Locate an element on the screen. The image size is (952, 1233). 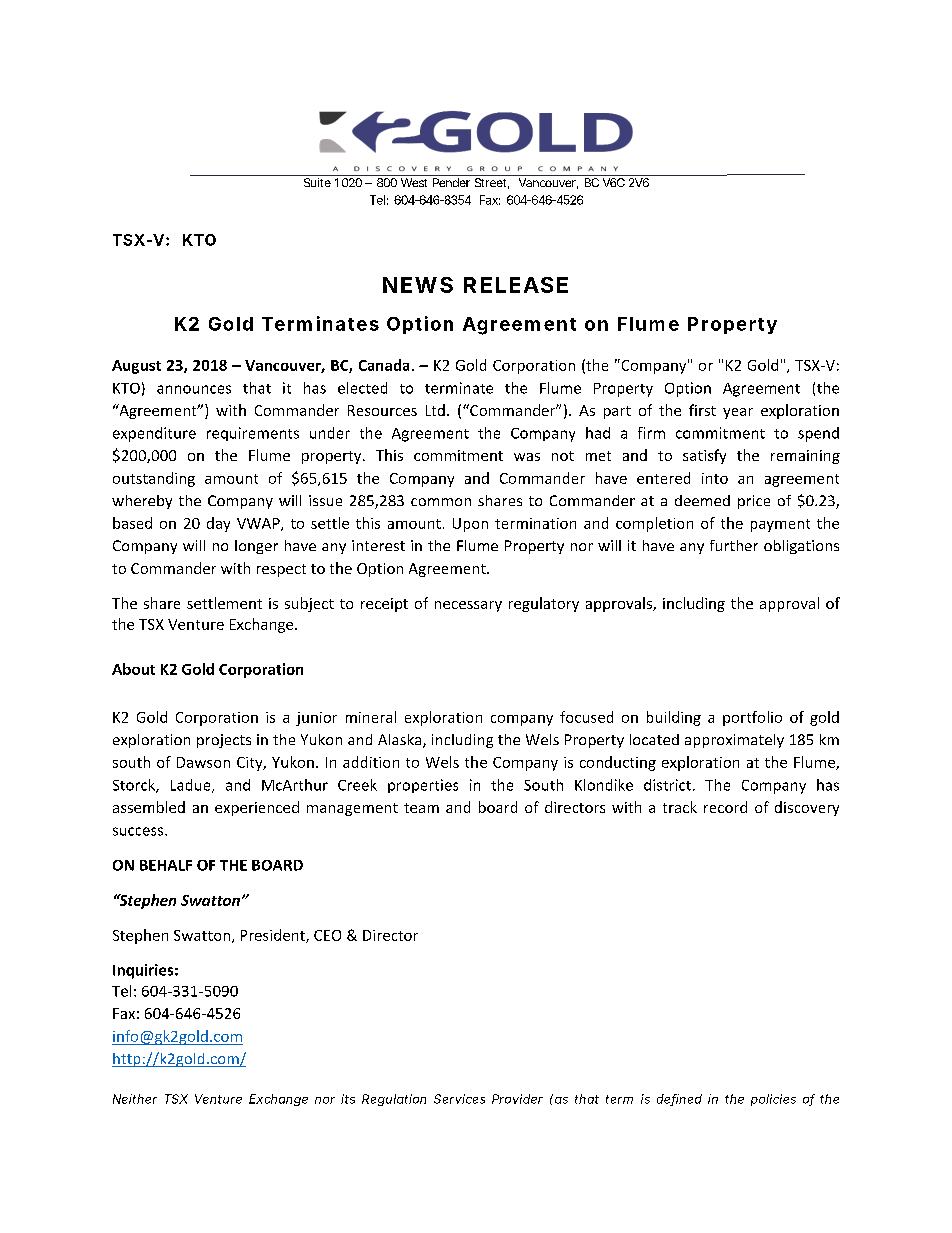
team is located at coordinates (421, 808).
